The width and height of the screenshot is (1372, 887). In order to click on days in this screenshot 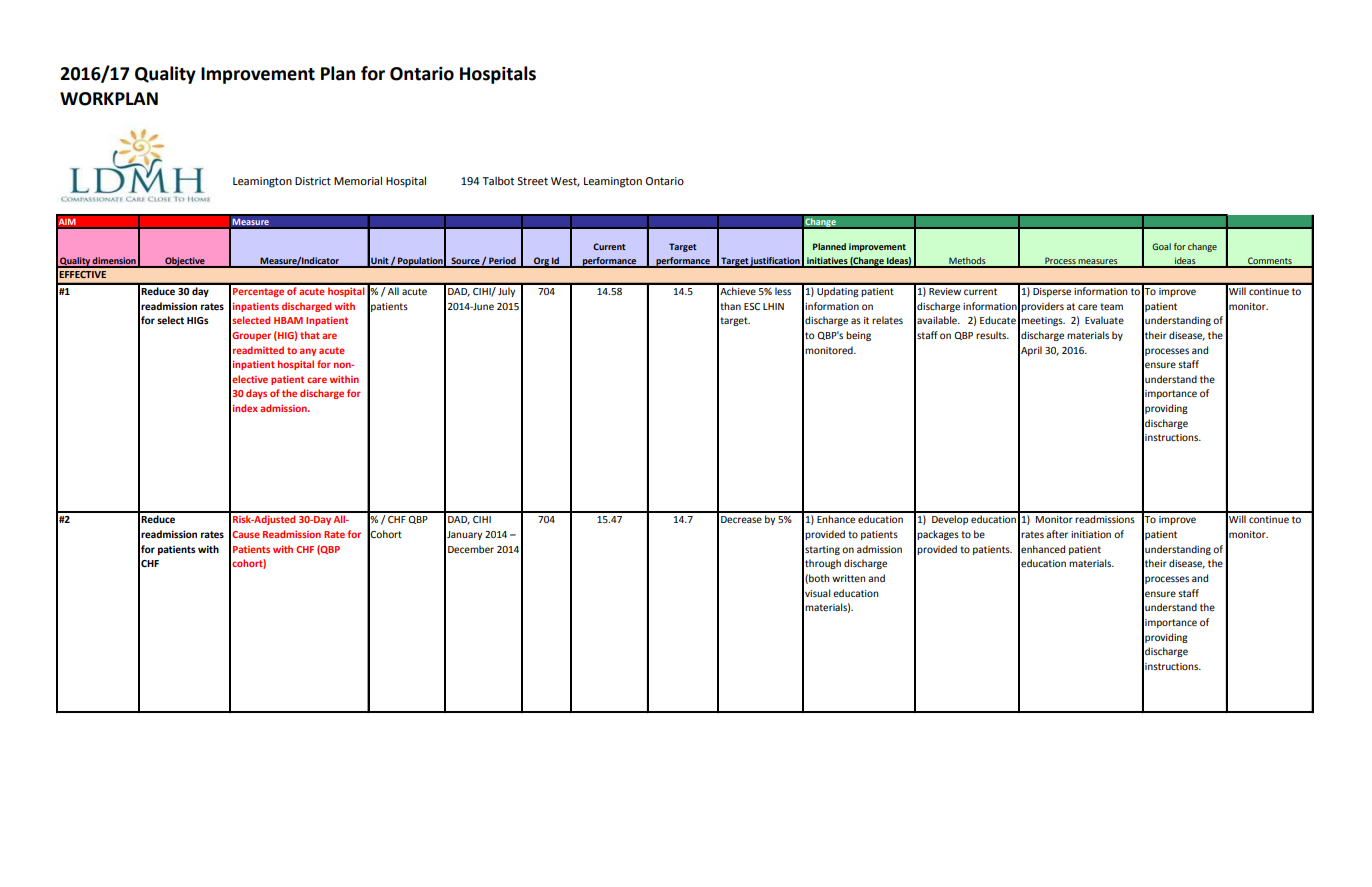, I will do `click(256, 394)`.
